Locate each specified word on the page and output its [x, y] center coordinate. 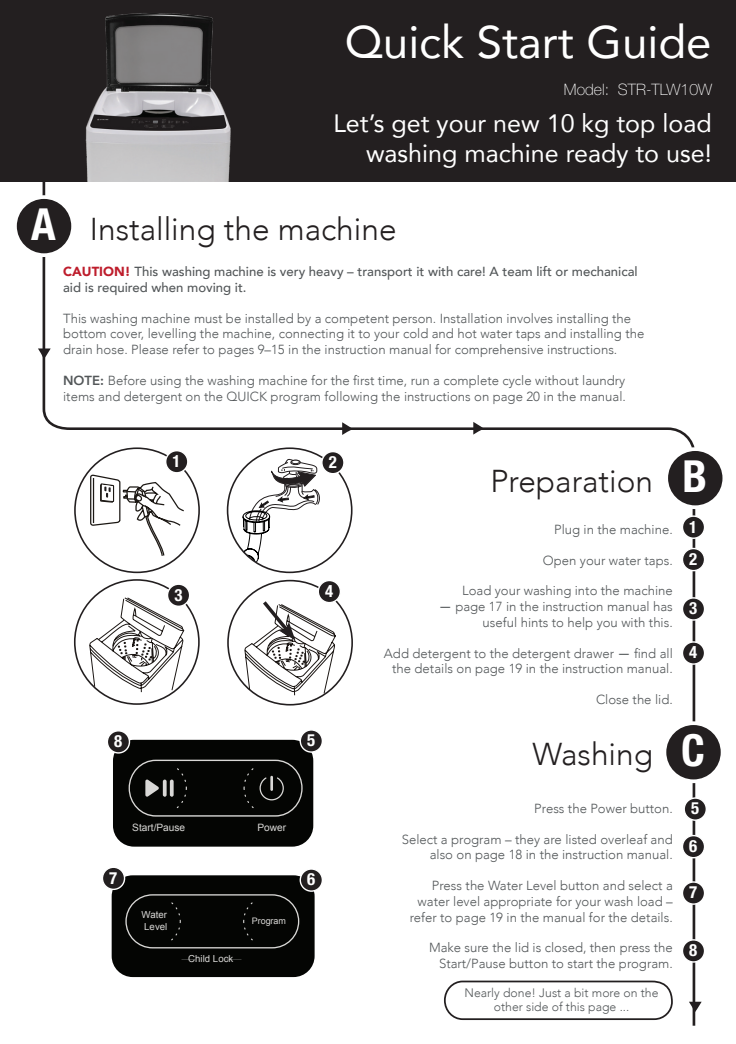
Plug [567, 530]
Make [445, 947]
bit [581, 992]
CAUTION [93, 271]
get [410, 127]
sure [476, 949]
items [79, 396]
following [350, 397]
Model [584, 89]
